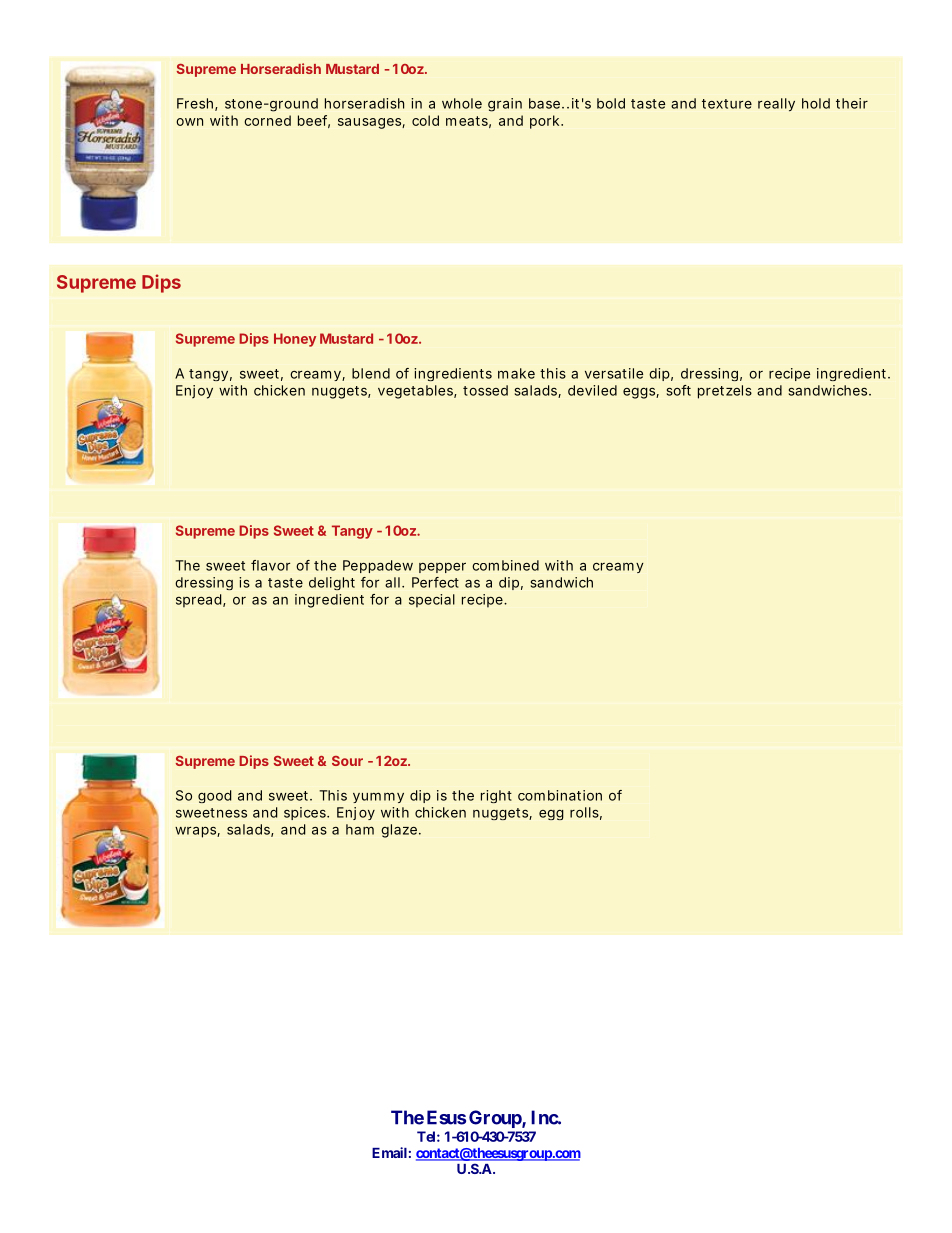 The height and width of the page is (1233, 952). What do you see at coordinates (560, 795) in the page?
I see `combination` at bounding box center [560, 795].
